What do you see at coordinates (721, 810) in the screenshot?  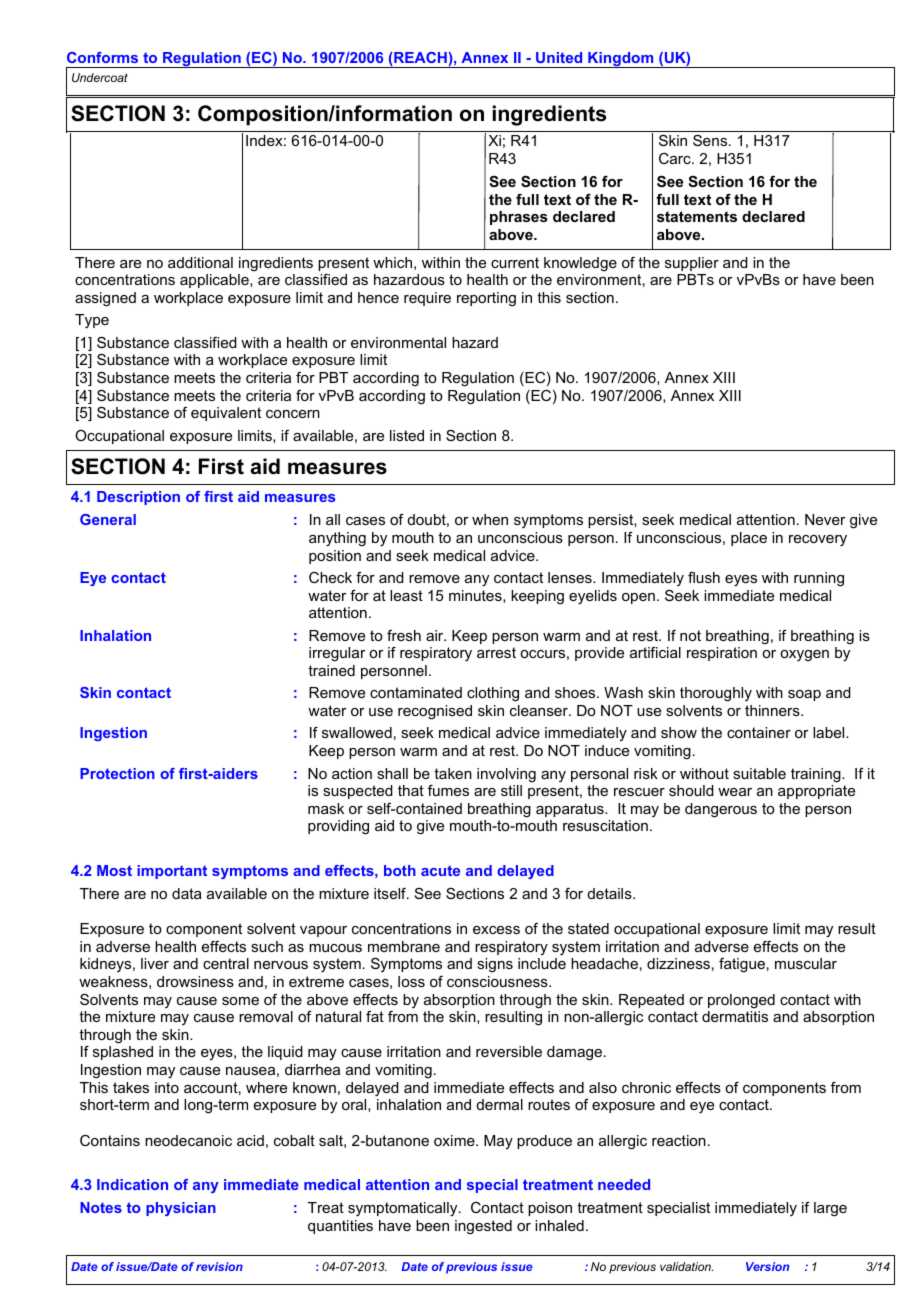 I see `dangerous` at bounding box center [721, 810].
